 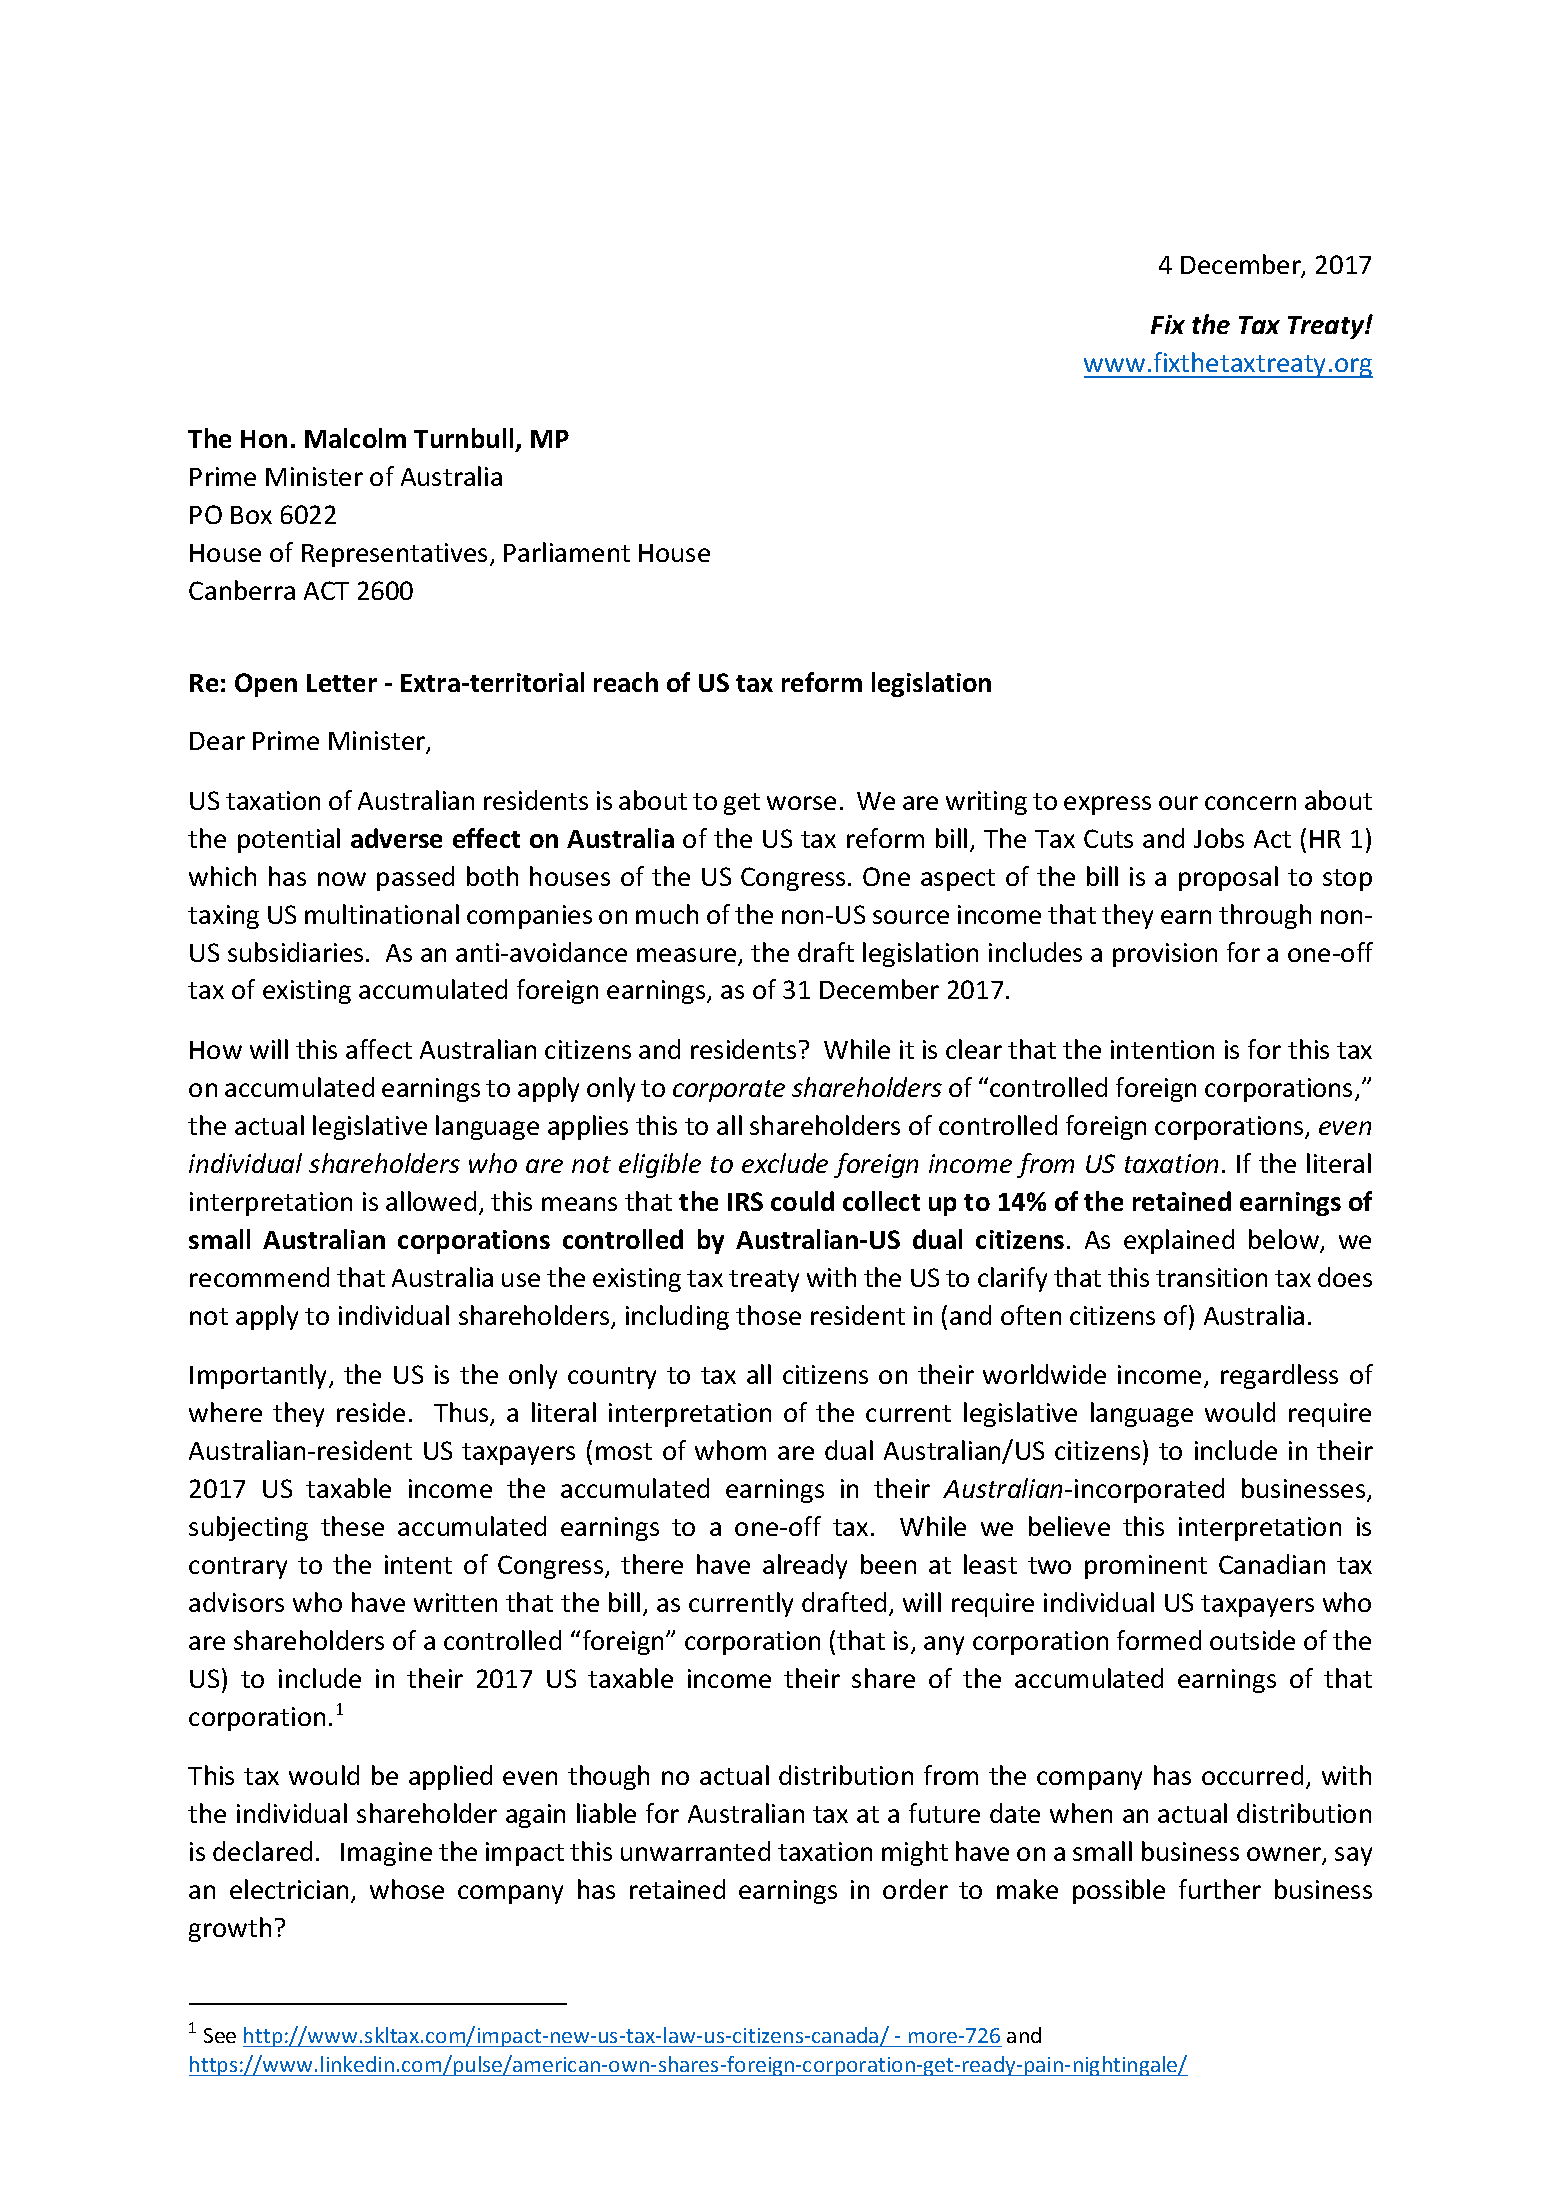 What do you see at coordinates (1252, 1640) in the screenshot?
I see `outside` at bounding box center [1252, 1640].
